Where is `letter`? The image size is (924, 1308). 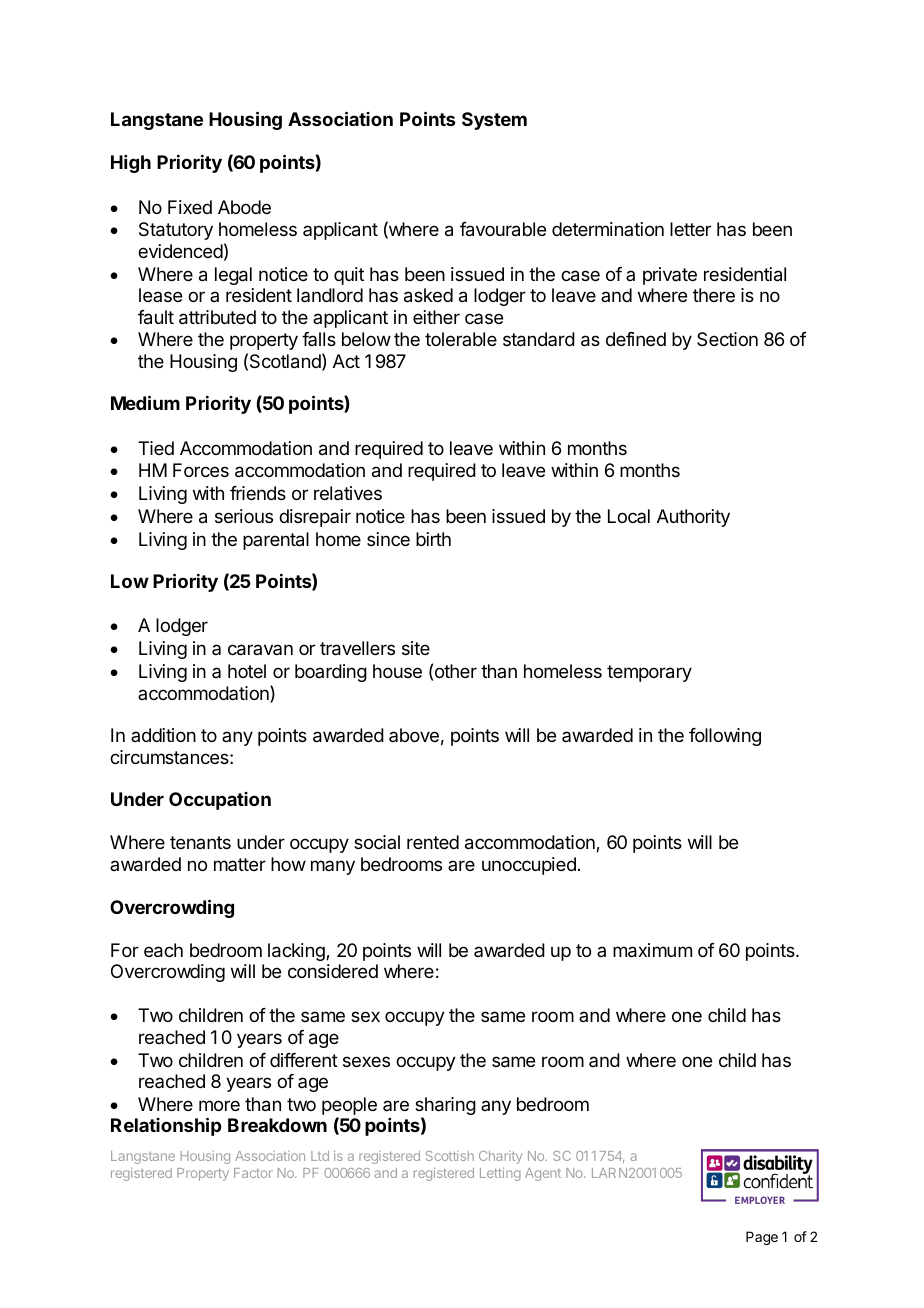
letter is located at coordinates (690, 229).
